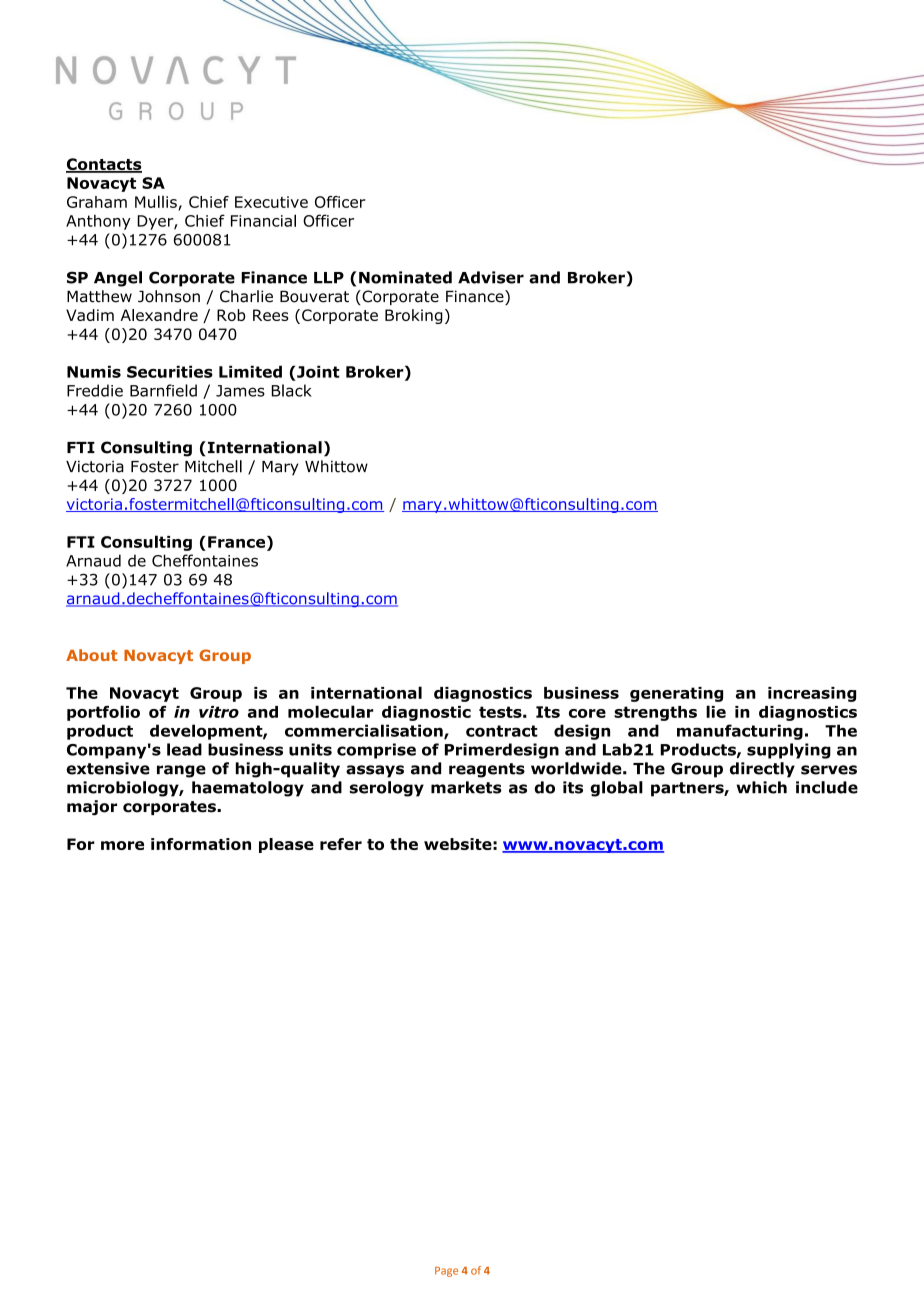  What do you see at coordinates (405, 277) in the page?
I see `Nominated` at bounding box center [405, 277].
